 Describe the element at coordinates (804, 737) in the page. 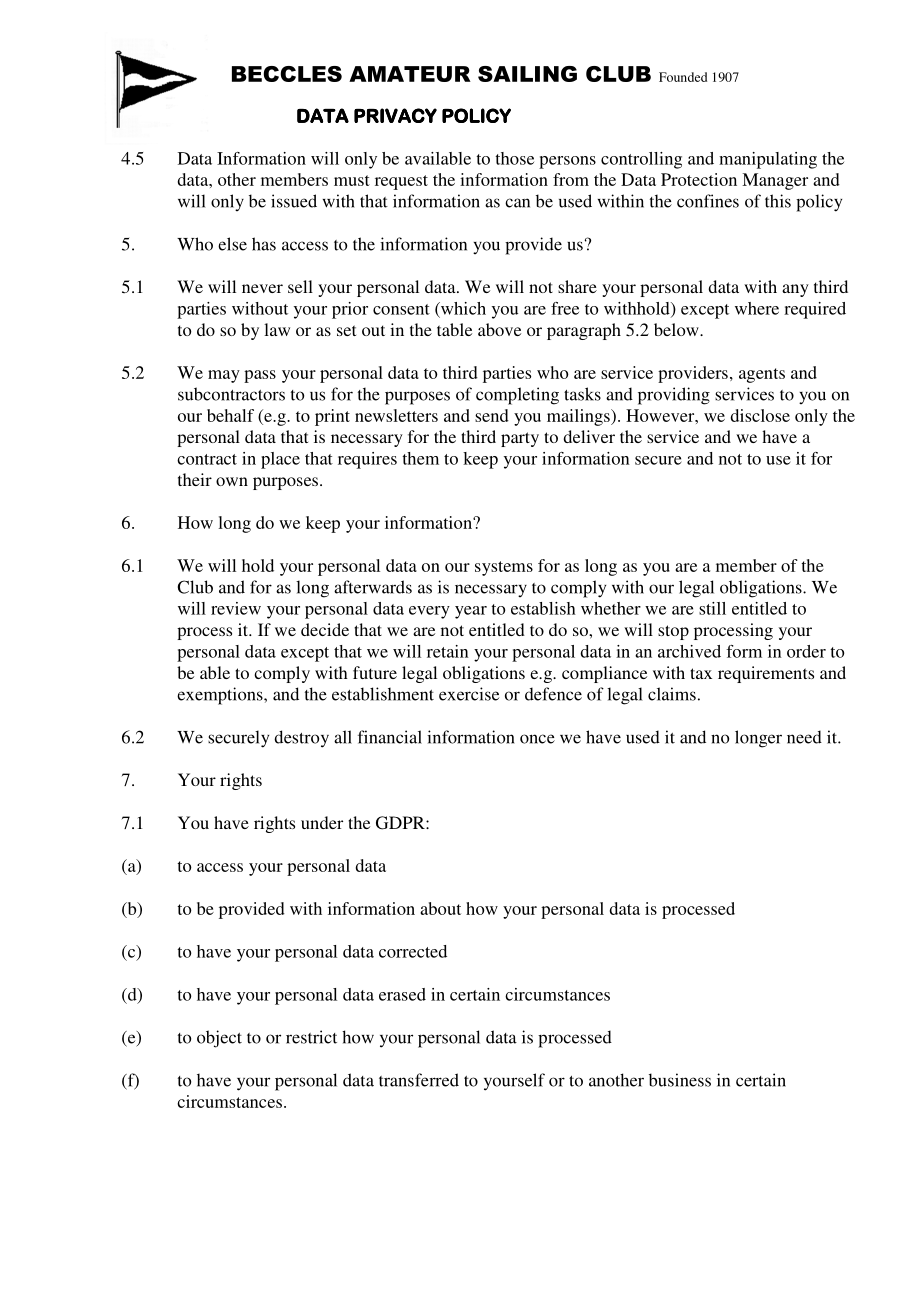

I see `need` at that location.
